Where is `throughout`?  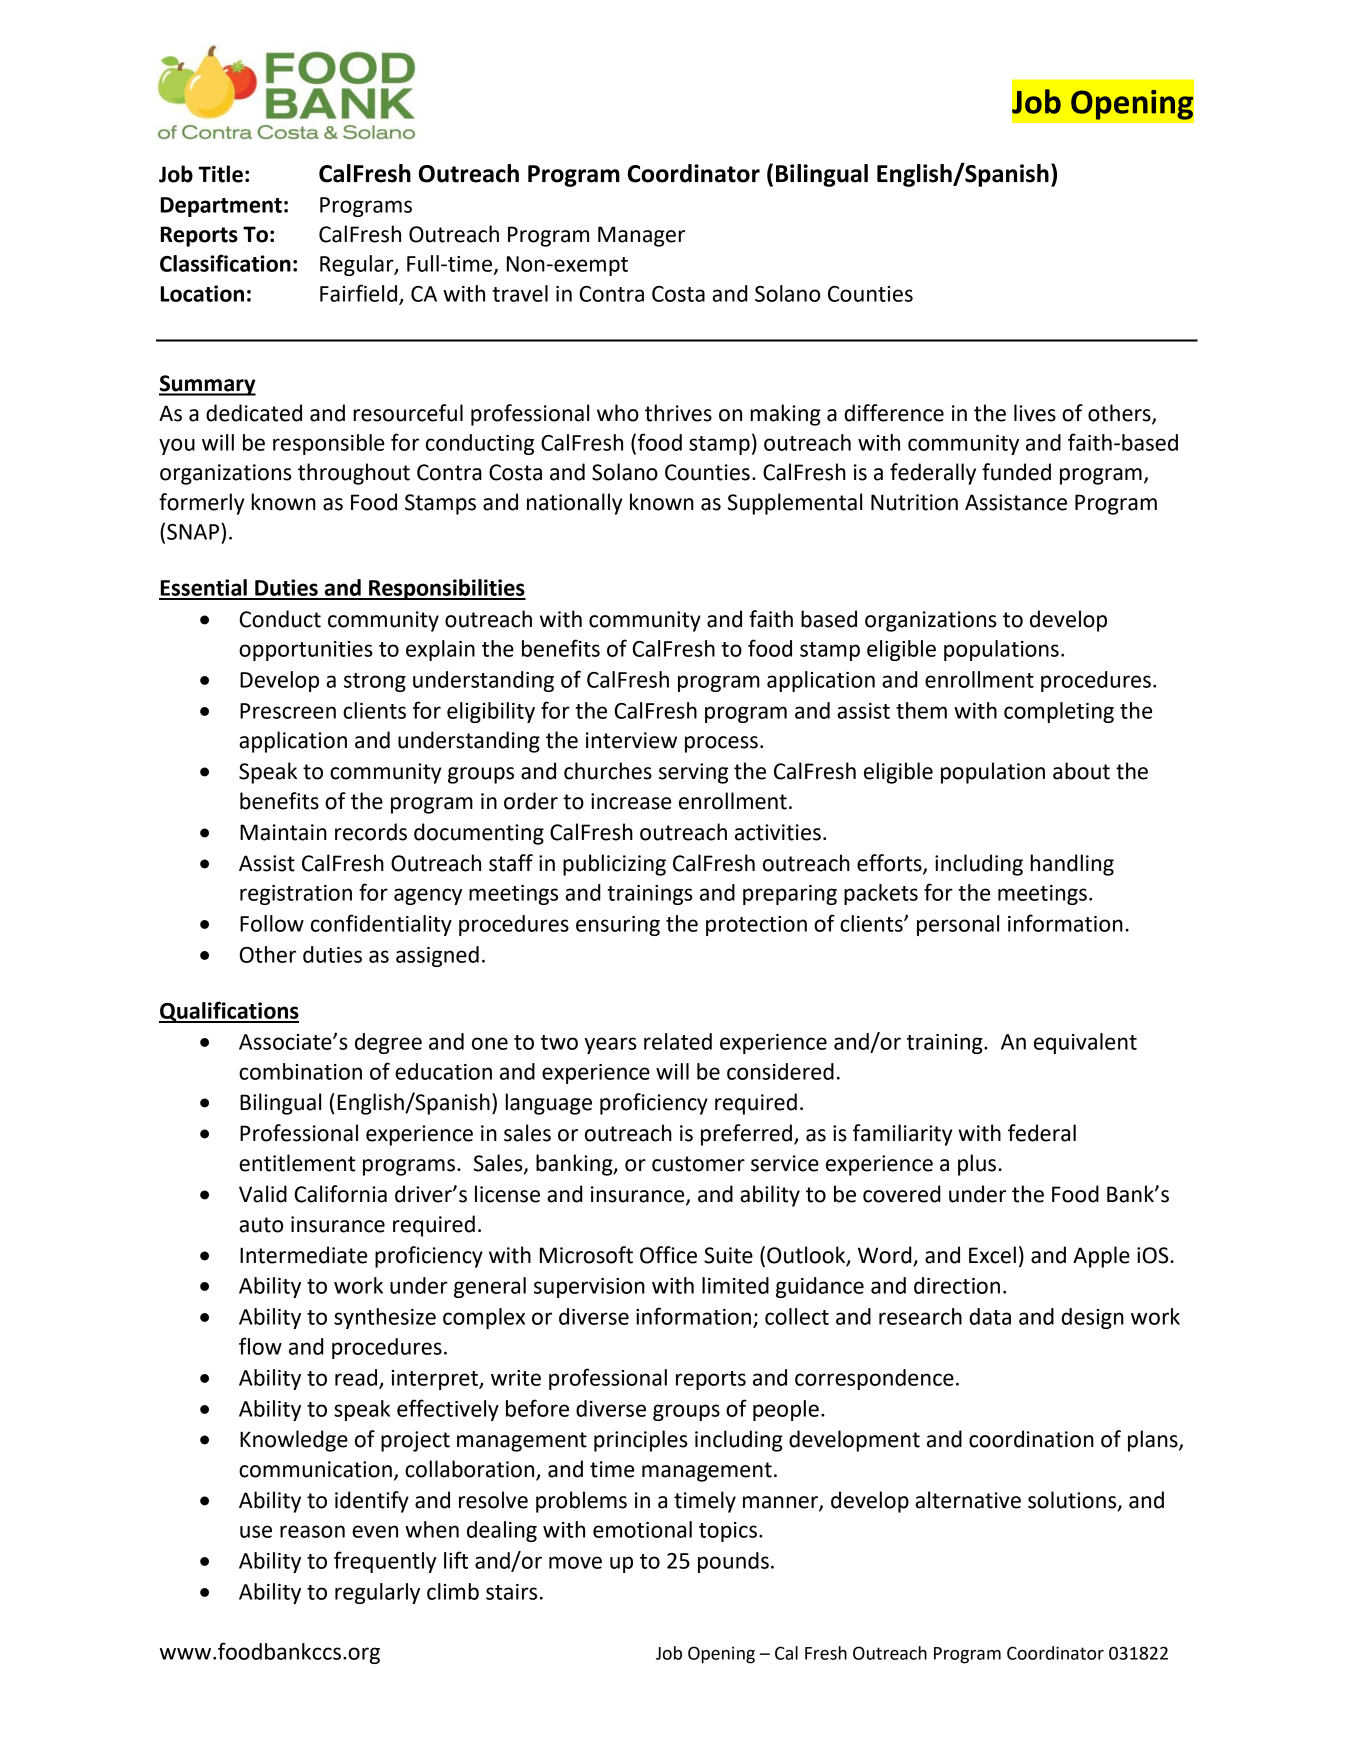 throughout is located at coordinates (354, 474).
